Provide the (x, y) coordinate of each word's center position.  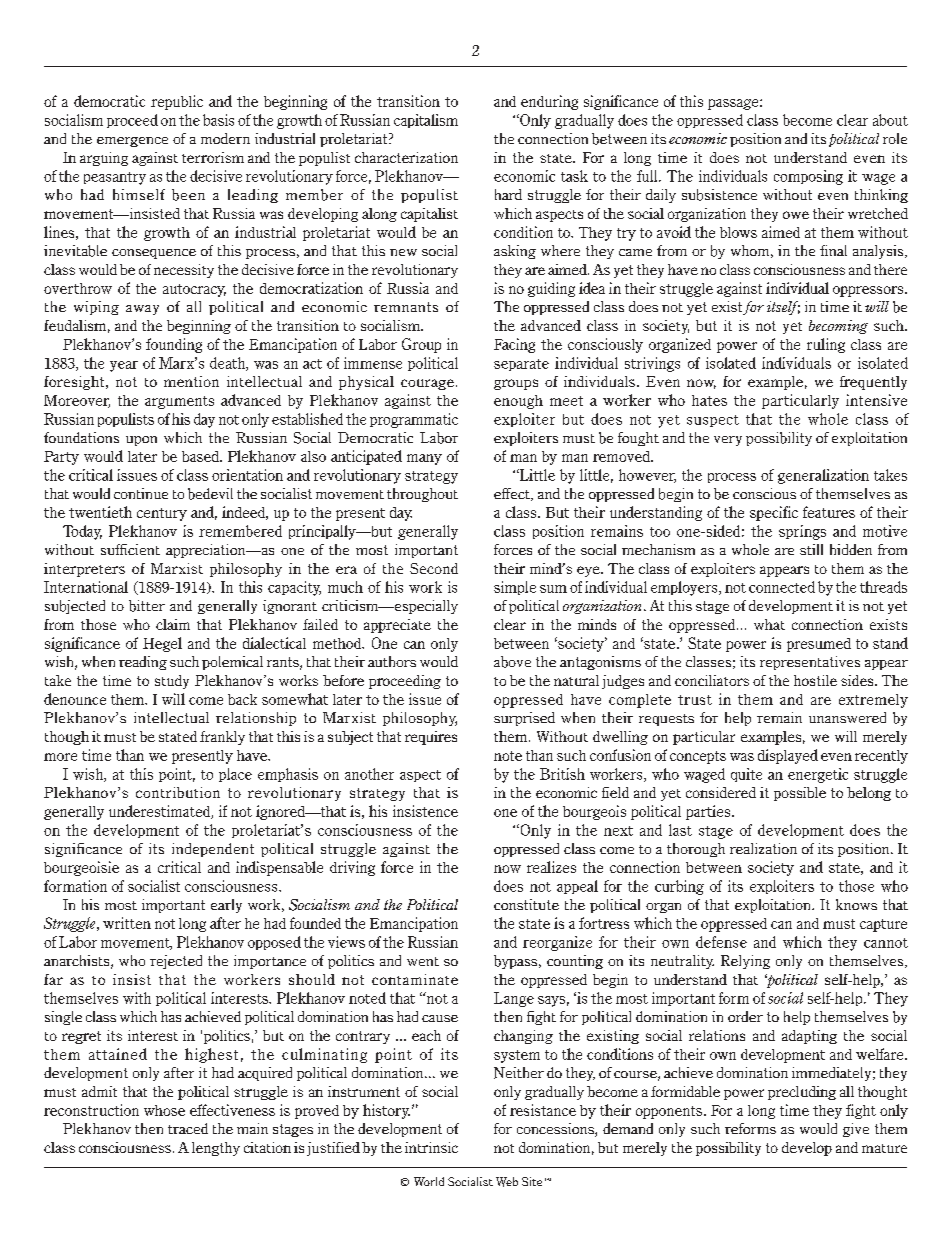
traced (188, 1128)
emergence (132, 142)
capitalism (426, 121)
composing (808, 177)
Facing (514, 345)
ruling (826, 345)
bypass (517, 962)
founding (174, 345)
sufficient (130, 549)
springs (802, 532)
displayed (788, 756)
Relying (745, 962)
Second (434, 568)
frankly (222, 738)
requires (431, 738)
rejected (176, 962)
